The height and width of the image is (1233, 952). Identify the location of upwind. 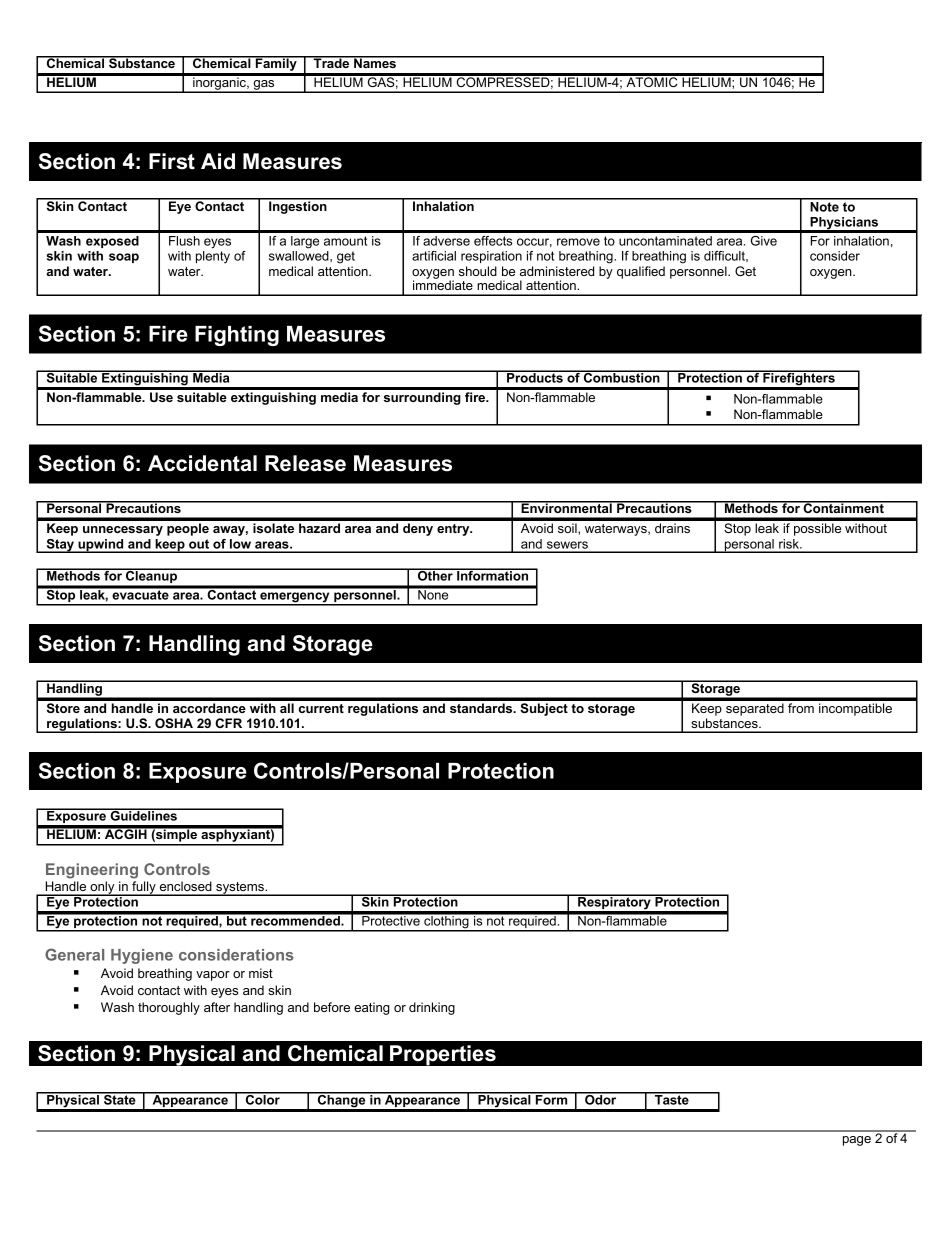
(101, 546).
